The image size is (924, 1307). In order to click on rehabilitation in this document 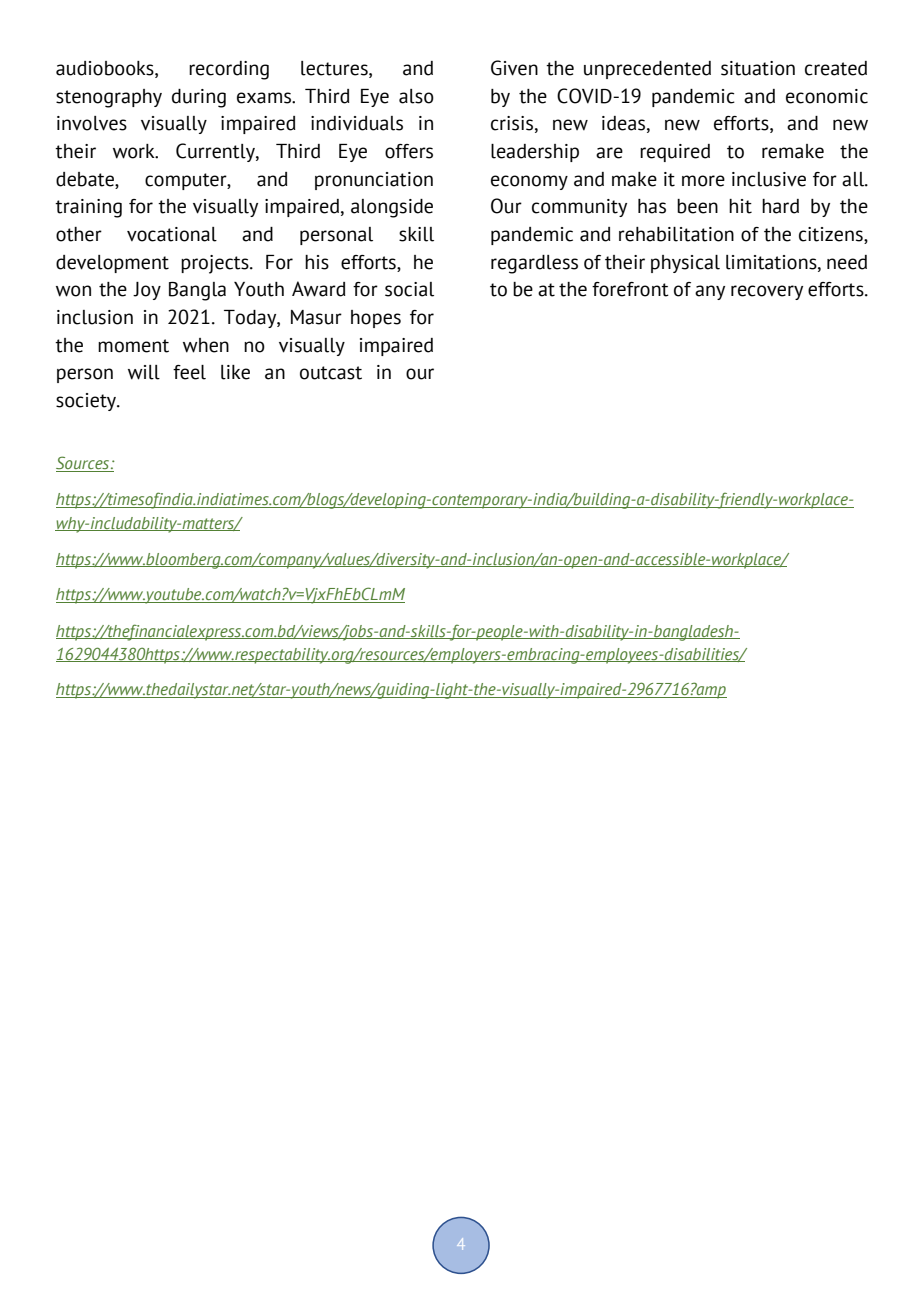, I will do `click(676, 234)`.
